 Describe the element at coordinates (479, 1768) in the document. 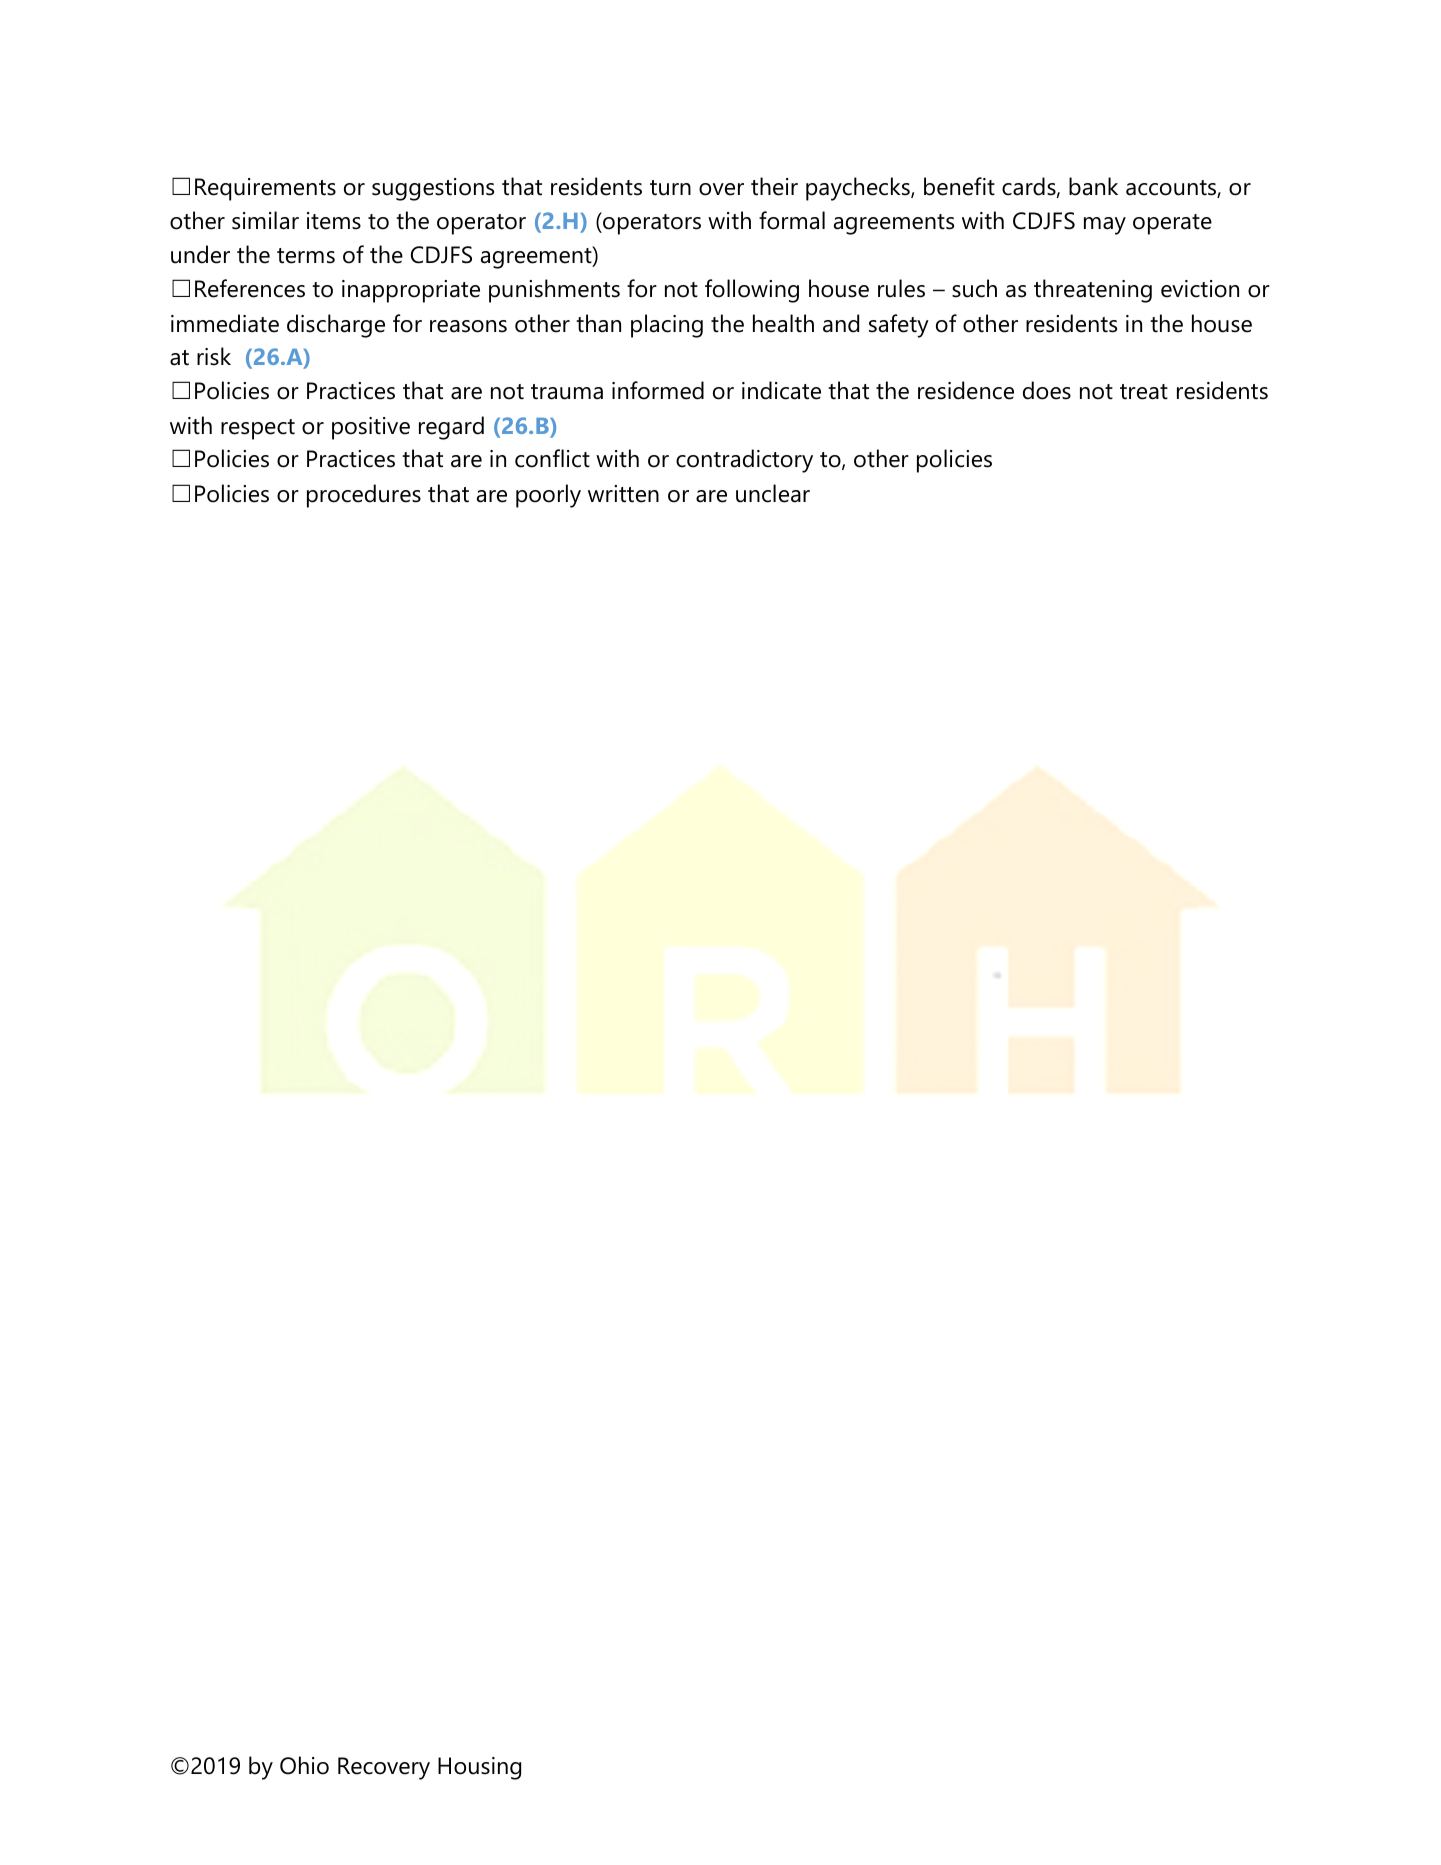

I see `Housing` at that location.
